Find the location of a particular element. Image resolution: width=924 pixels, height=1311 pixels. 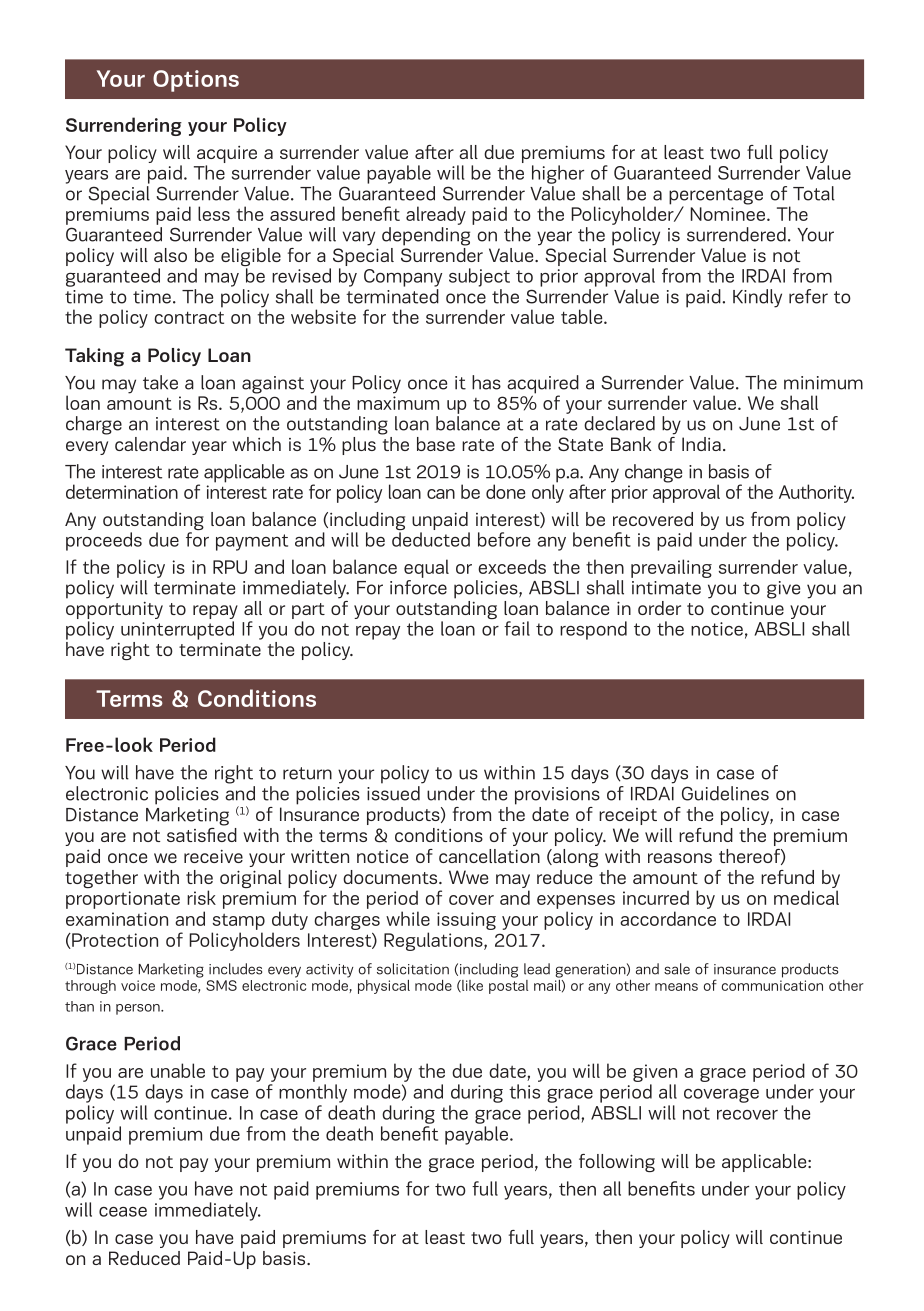

receive is located at coordinates (213, 856).
